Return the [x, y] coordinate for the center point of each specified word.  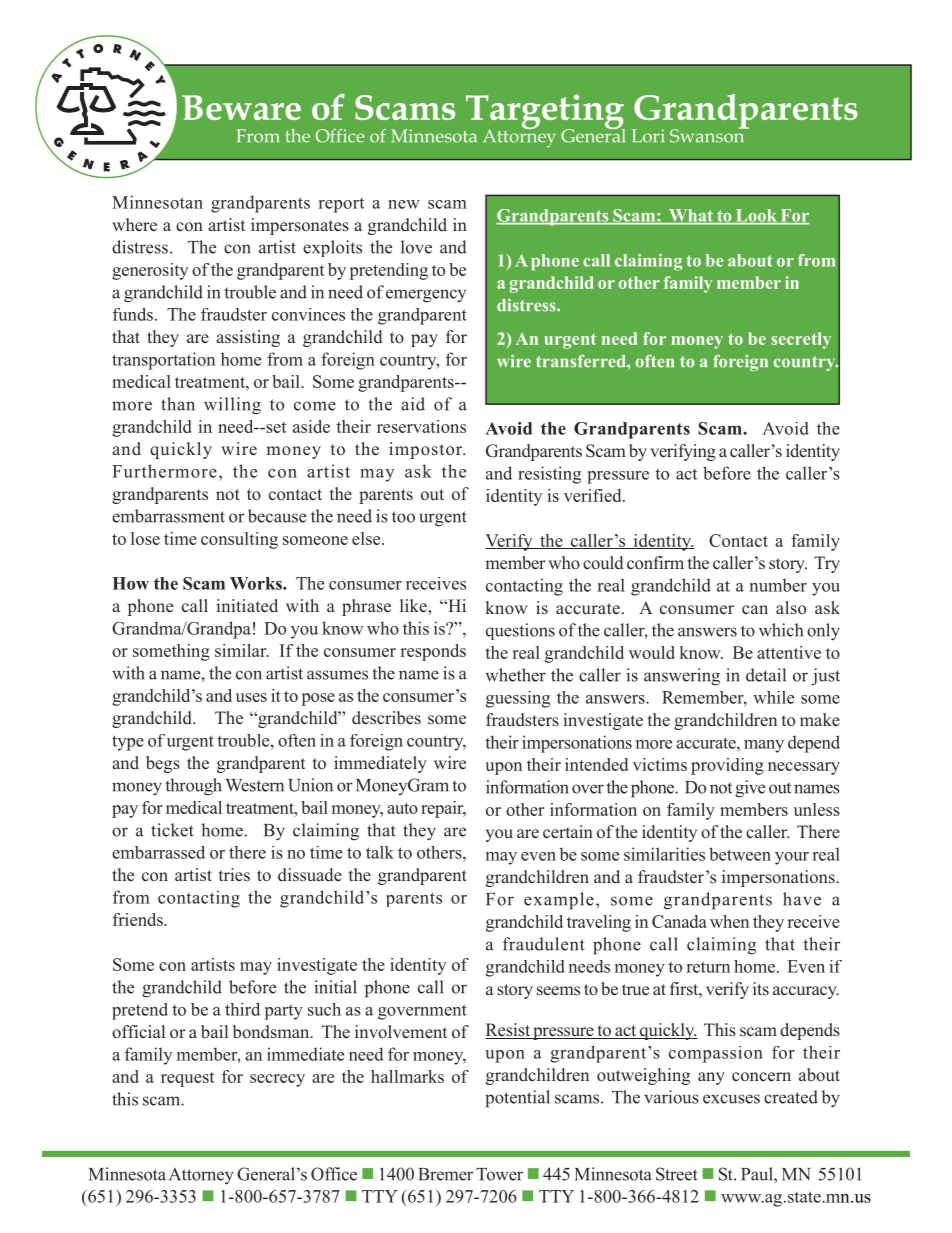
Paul [758, 1174]
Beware [241, 107]
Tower [499, 1174]
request [187, 1079]
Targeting [544, 113]
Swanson [708, 135]
